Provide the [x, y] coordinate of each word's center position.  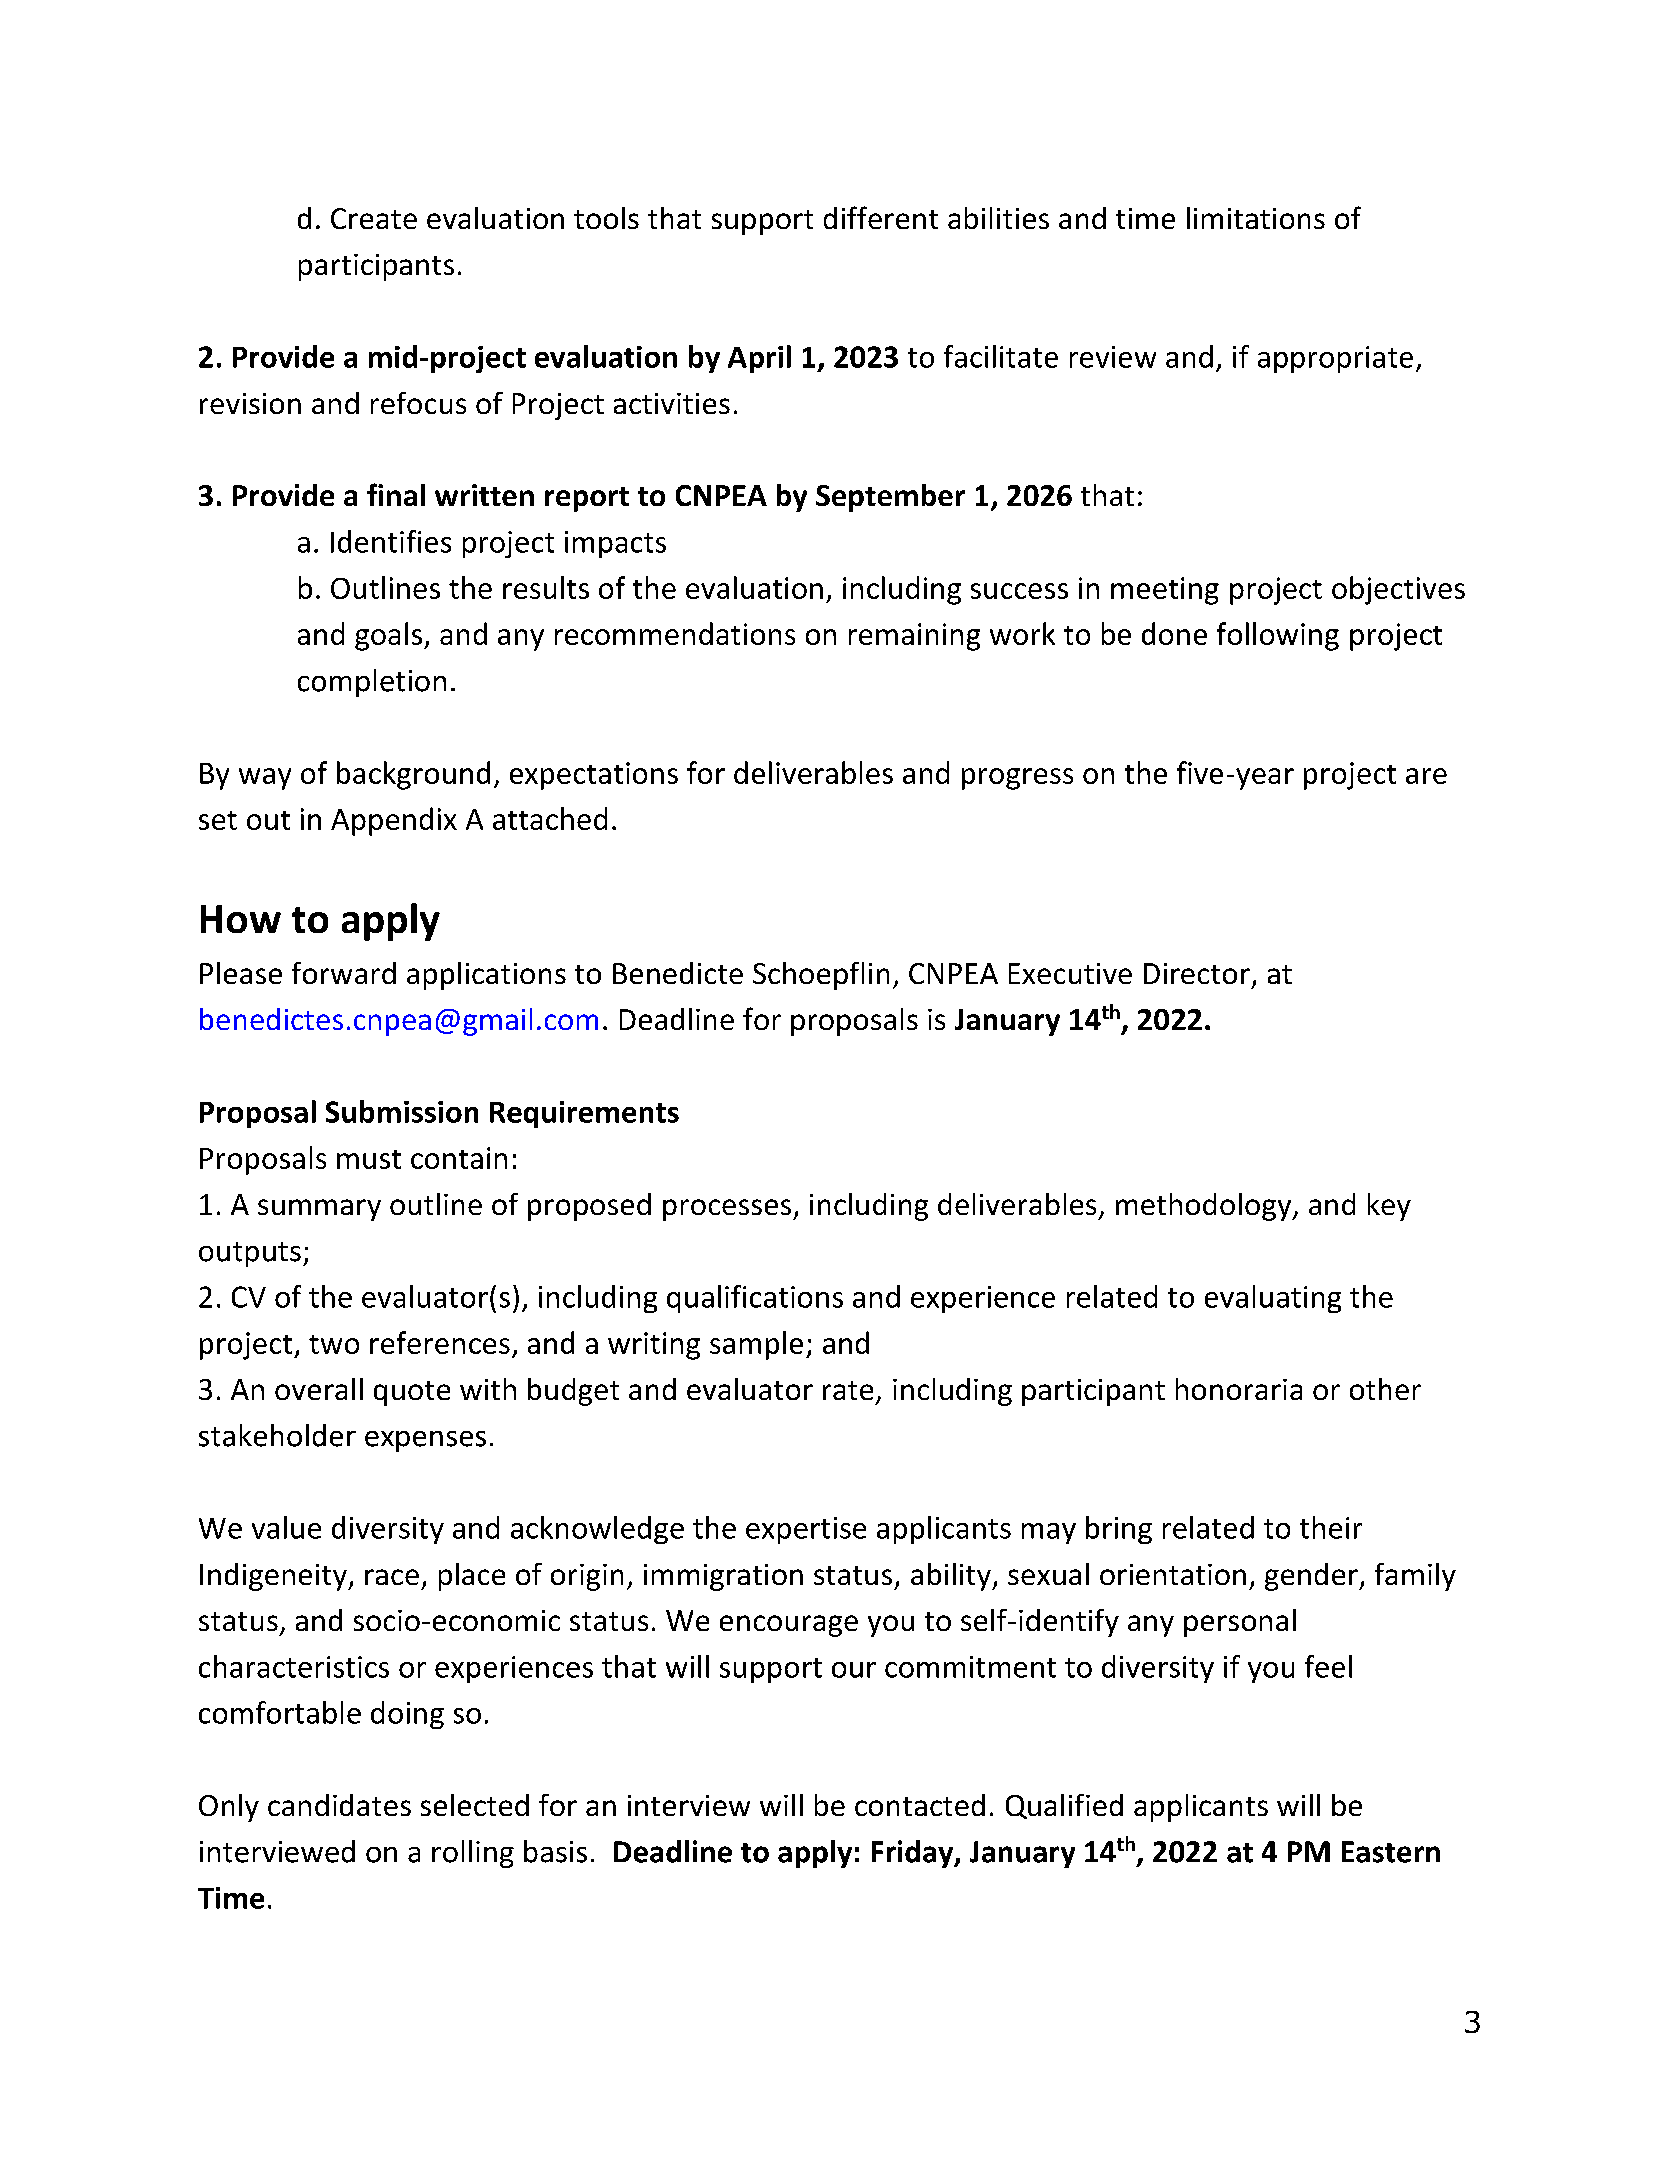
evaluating [1273, 1299]
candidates [339, 1805]
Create [374, 218]
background [413, 775]
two [334, 1344]
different [881, 217]
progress [1017, 779]
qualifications [755, 1299]
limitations [1256, 218]
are [1426, 776]
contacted [920, 1805]
